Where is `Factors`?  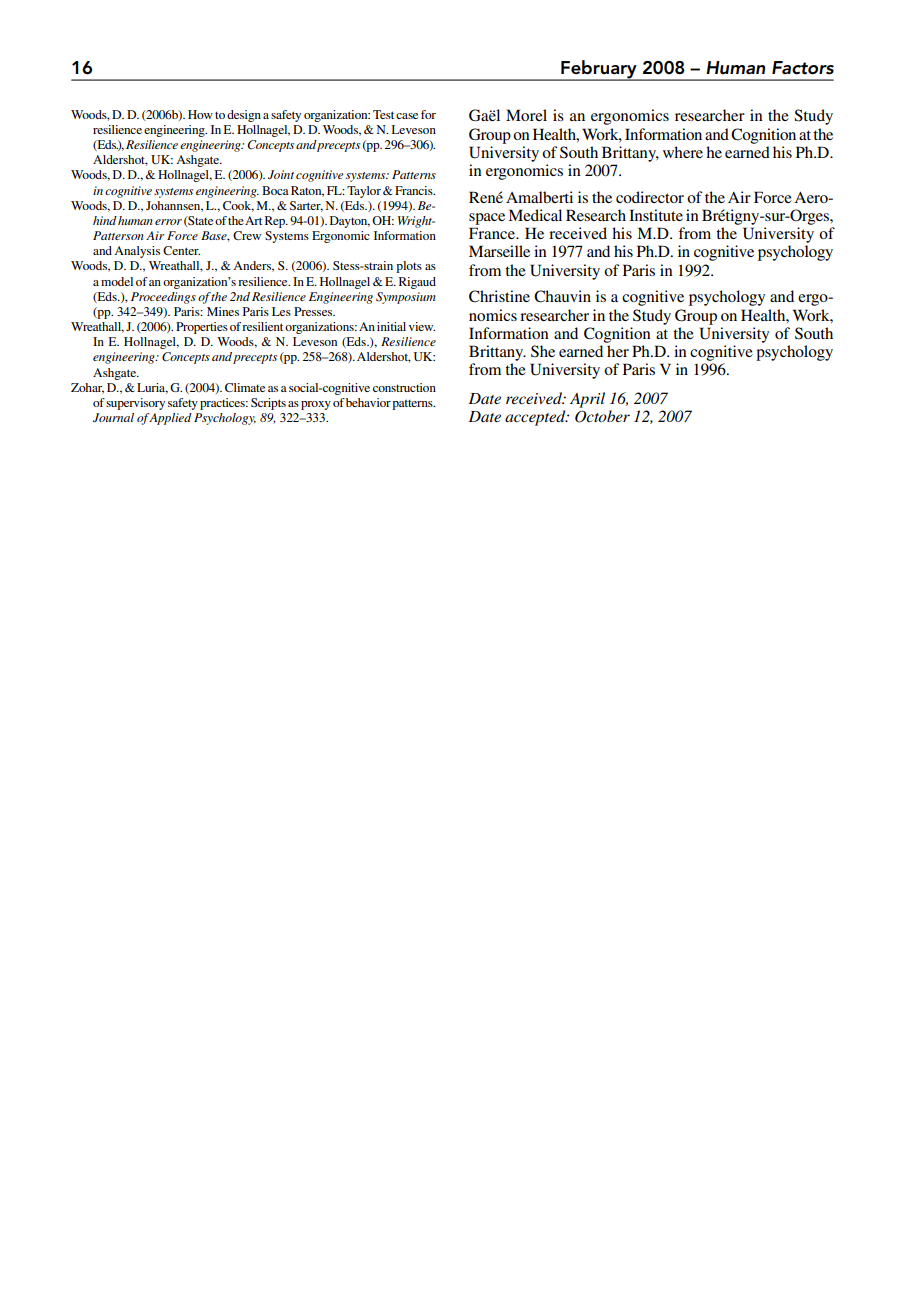
Factors is located at coordinates (803, 68).
